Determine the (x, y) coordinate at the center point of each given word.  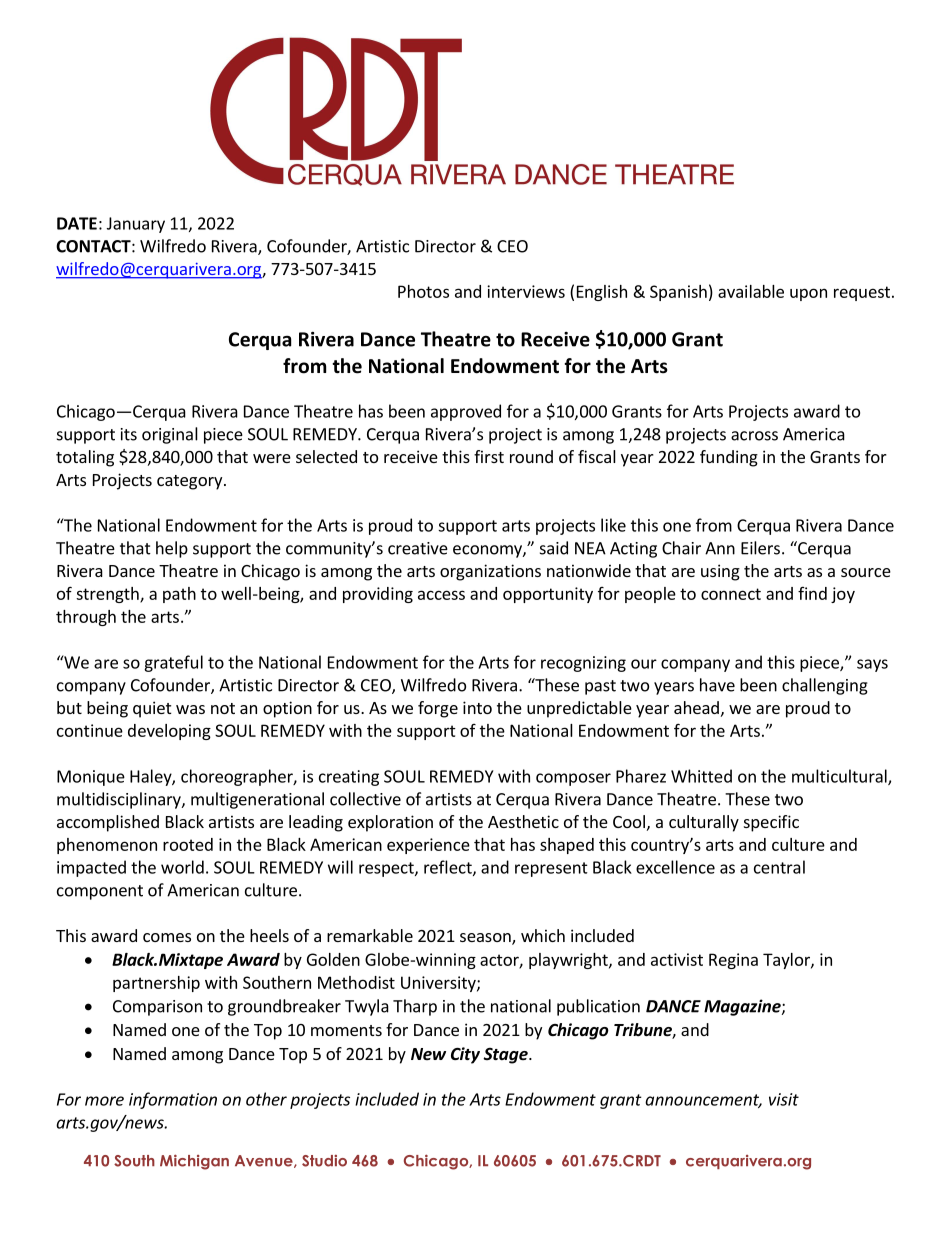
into (477, 707)
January (136, 225)
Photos (423, 291)
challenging (825, 686)
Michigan (194, 1162)
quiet (152, 709)
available (751, 291)
